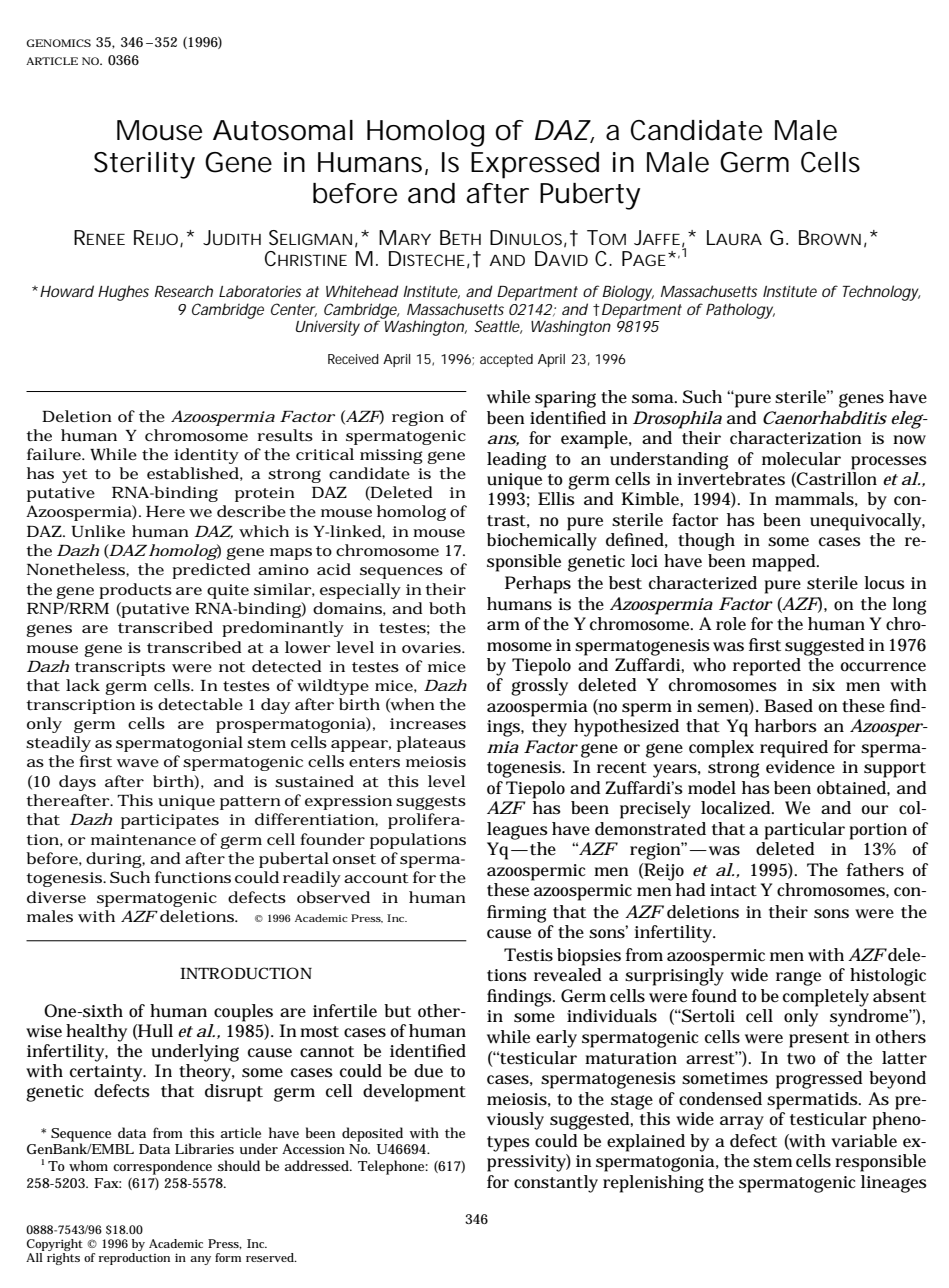  Describe the element at coordinates (556, 1184) in the document. I see `constantly` at that location.
